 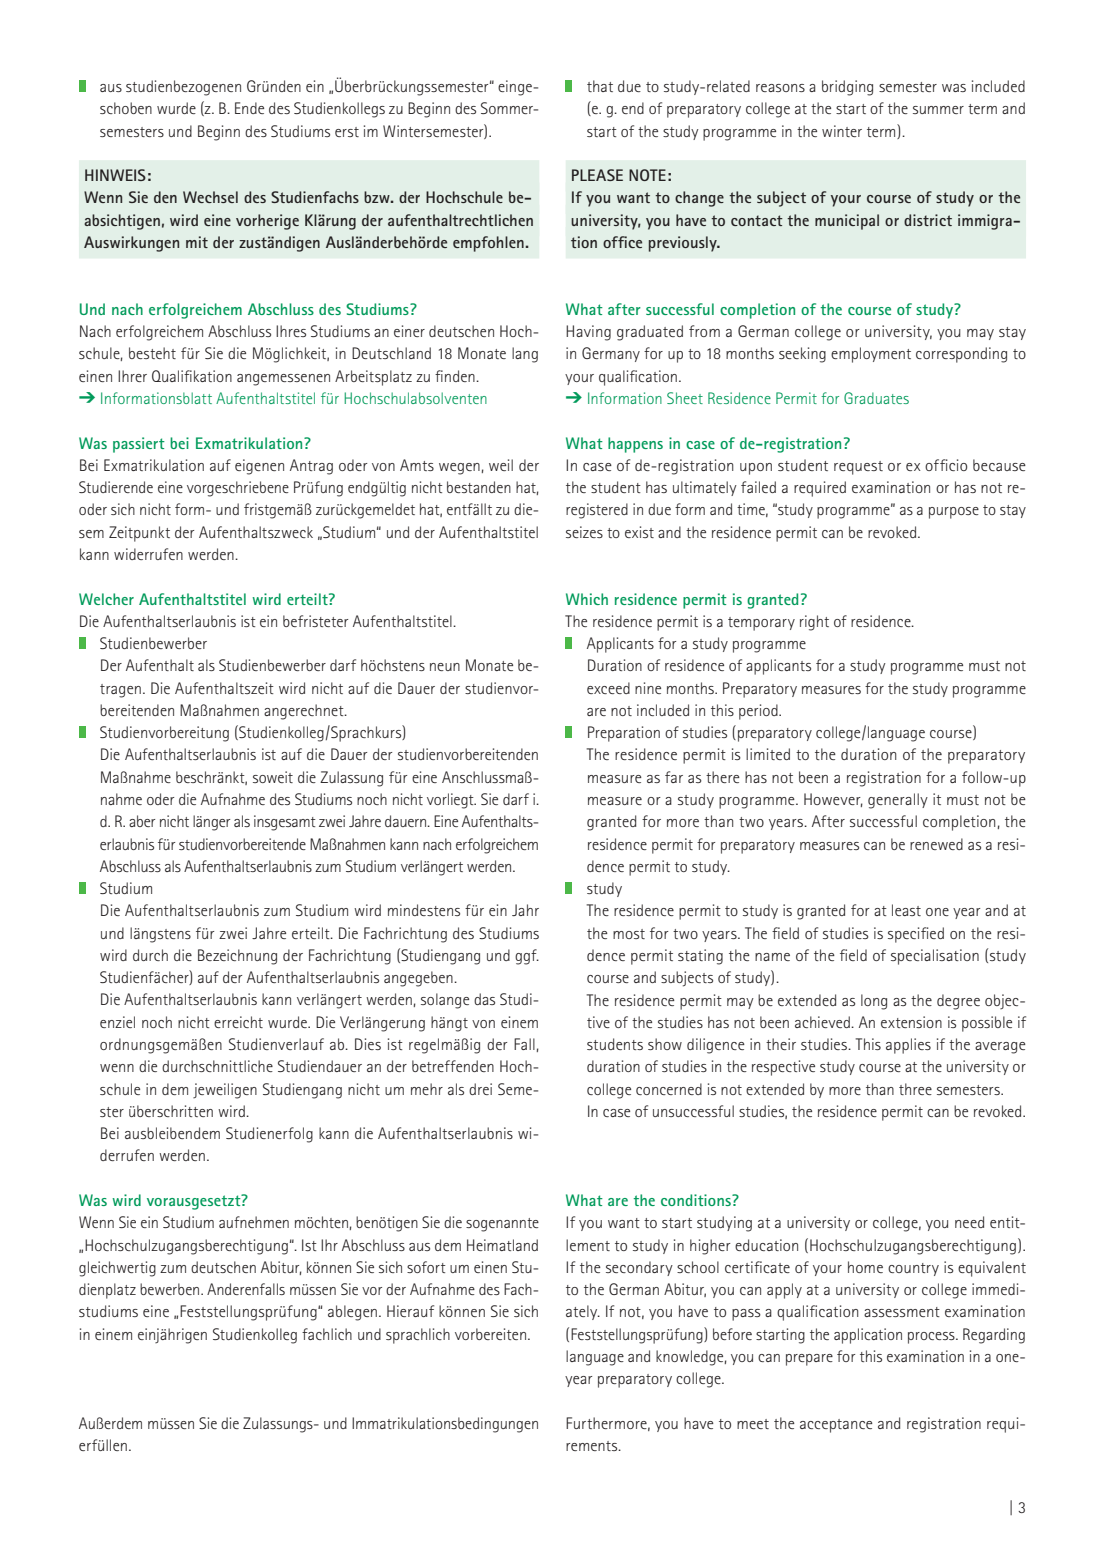 I want to click on summer, so click(x=938, y=110).
